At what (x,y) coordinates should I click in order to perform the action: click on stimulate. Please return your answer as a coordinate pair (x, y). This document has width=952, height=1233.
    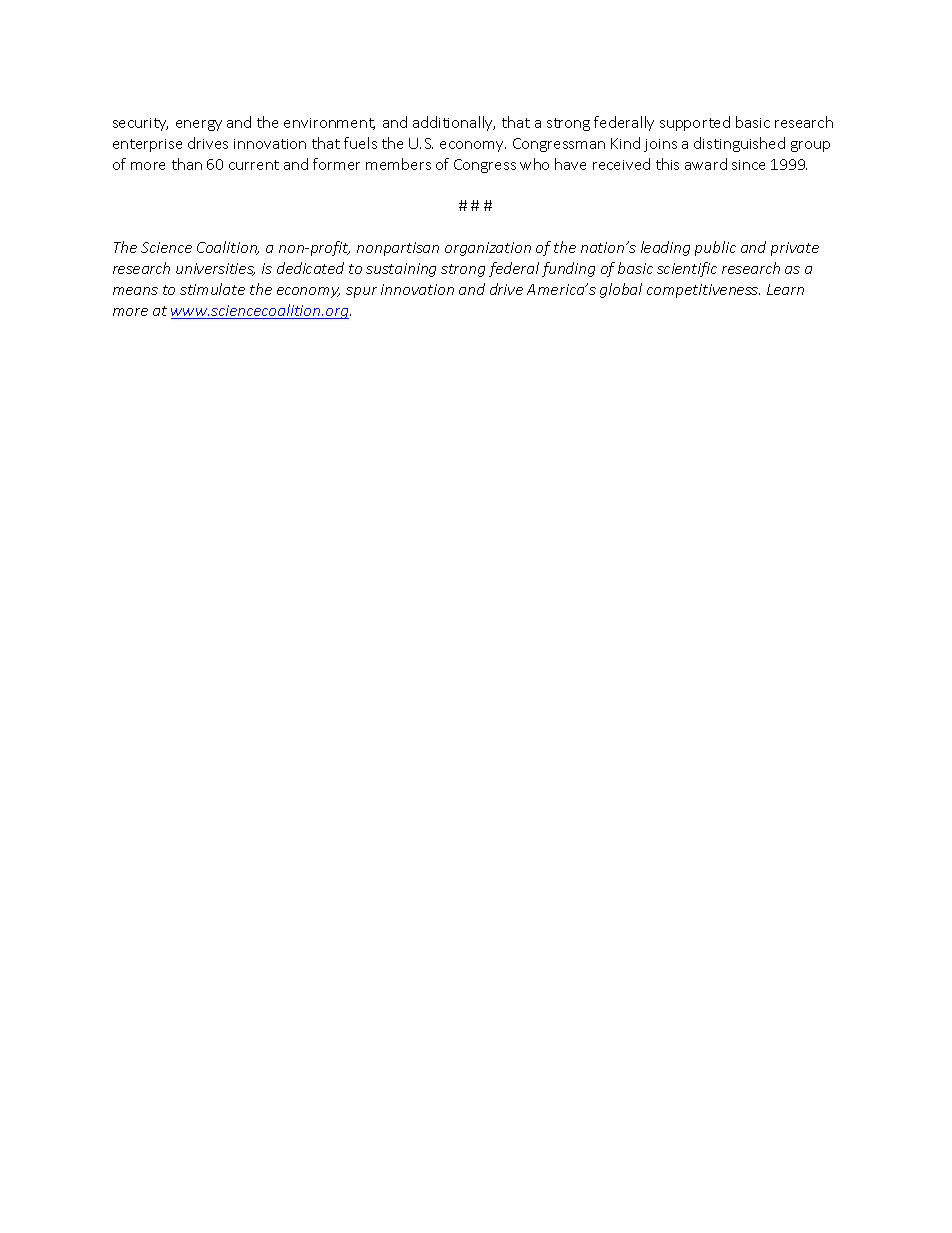
    Looking at the image, I should click on (212, 289).
